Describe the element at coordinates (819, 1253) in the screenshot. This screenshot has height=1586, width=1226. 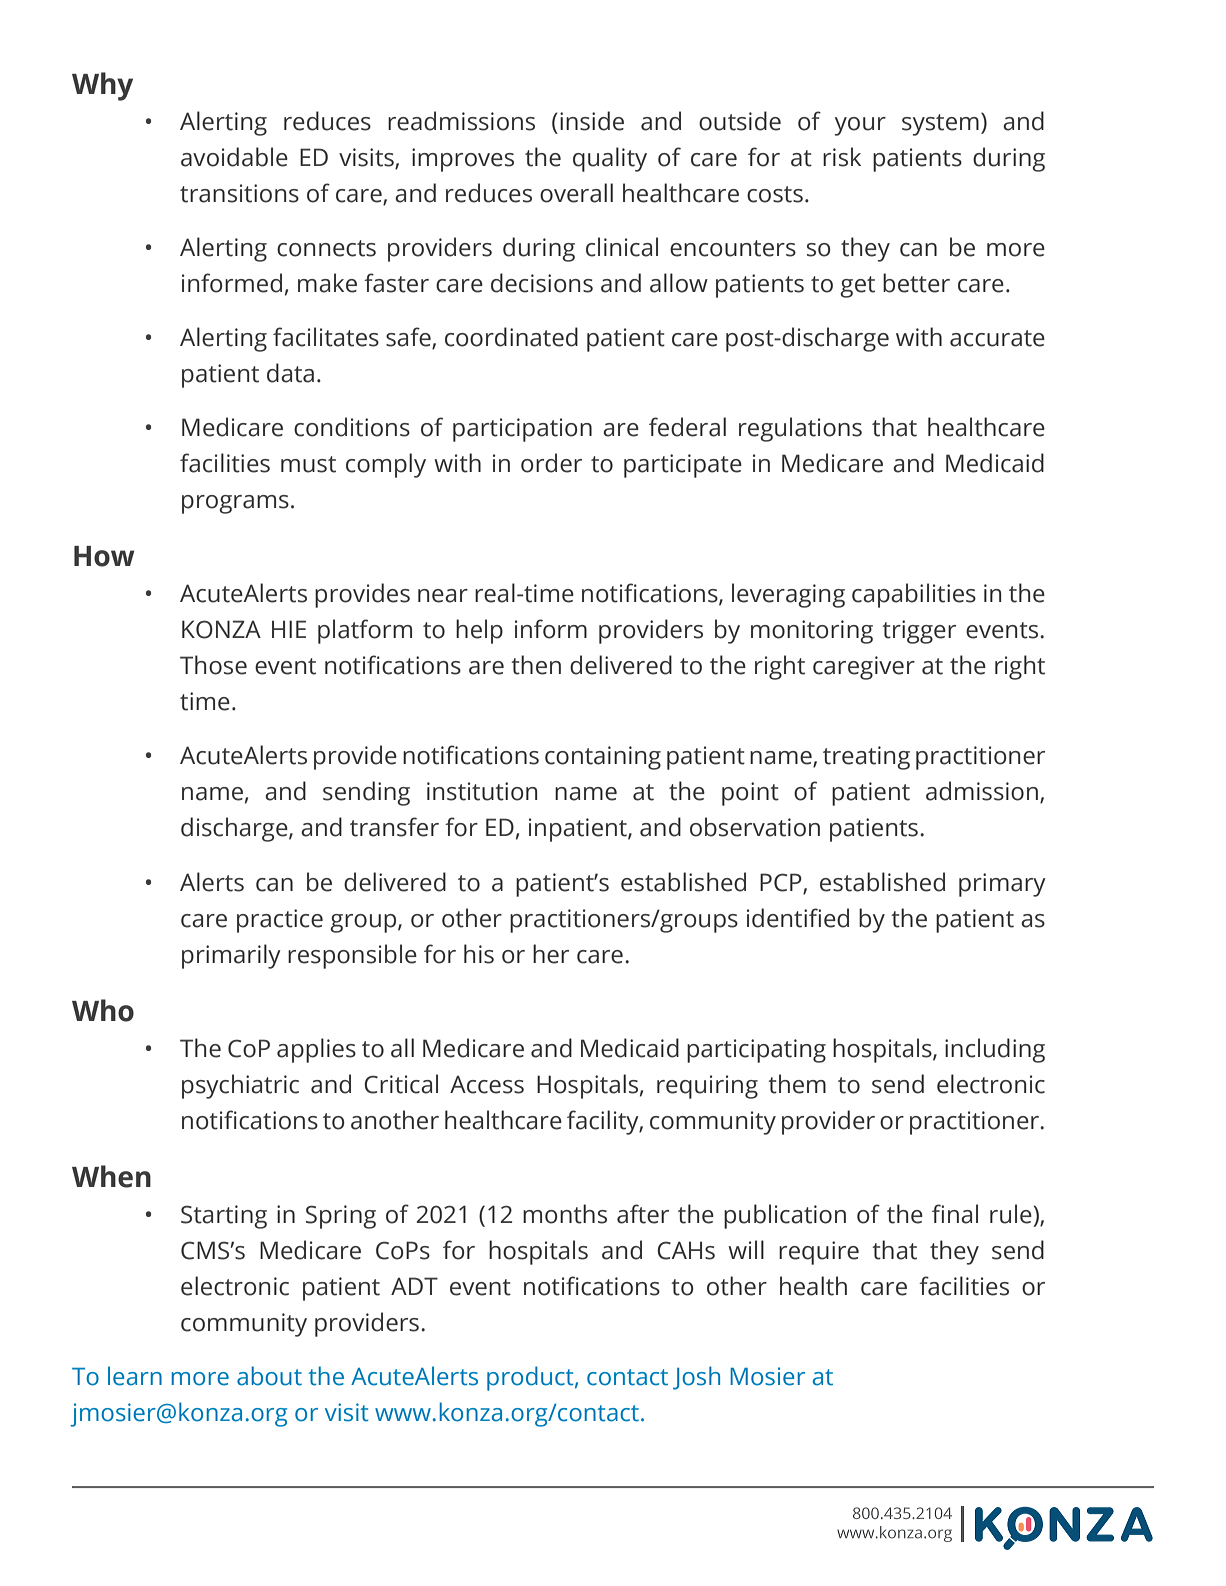
I see `require` at that location.
